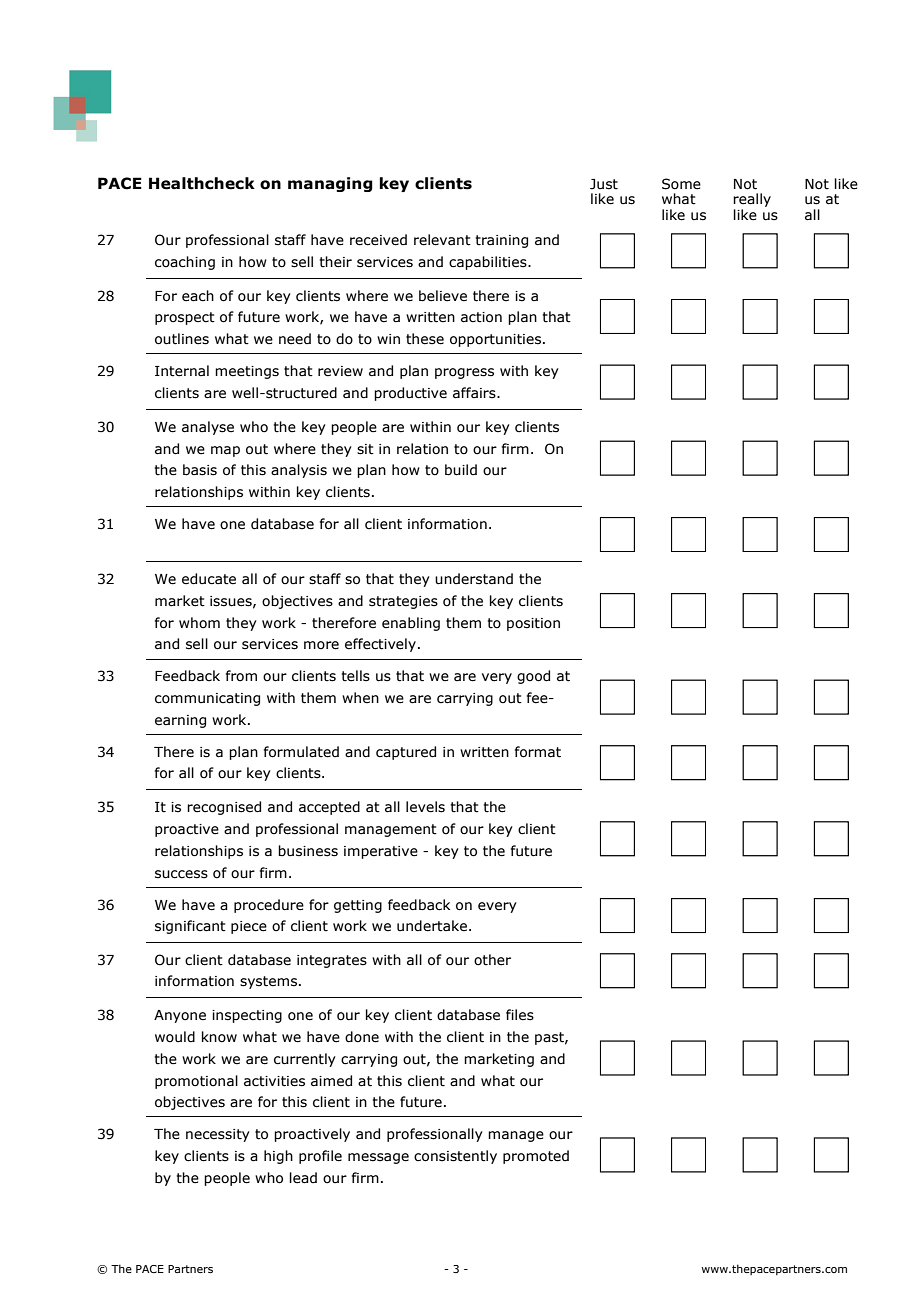 This screenshot has height=1308, width=924. I want to click on from, so click(241, 676).
